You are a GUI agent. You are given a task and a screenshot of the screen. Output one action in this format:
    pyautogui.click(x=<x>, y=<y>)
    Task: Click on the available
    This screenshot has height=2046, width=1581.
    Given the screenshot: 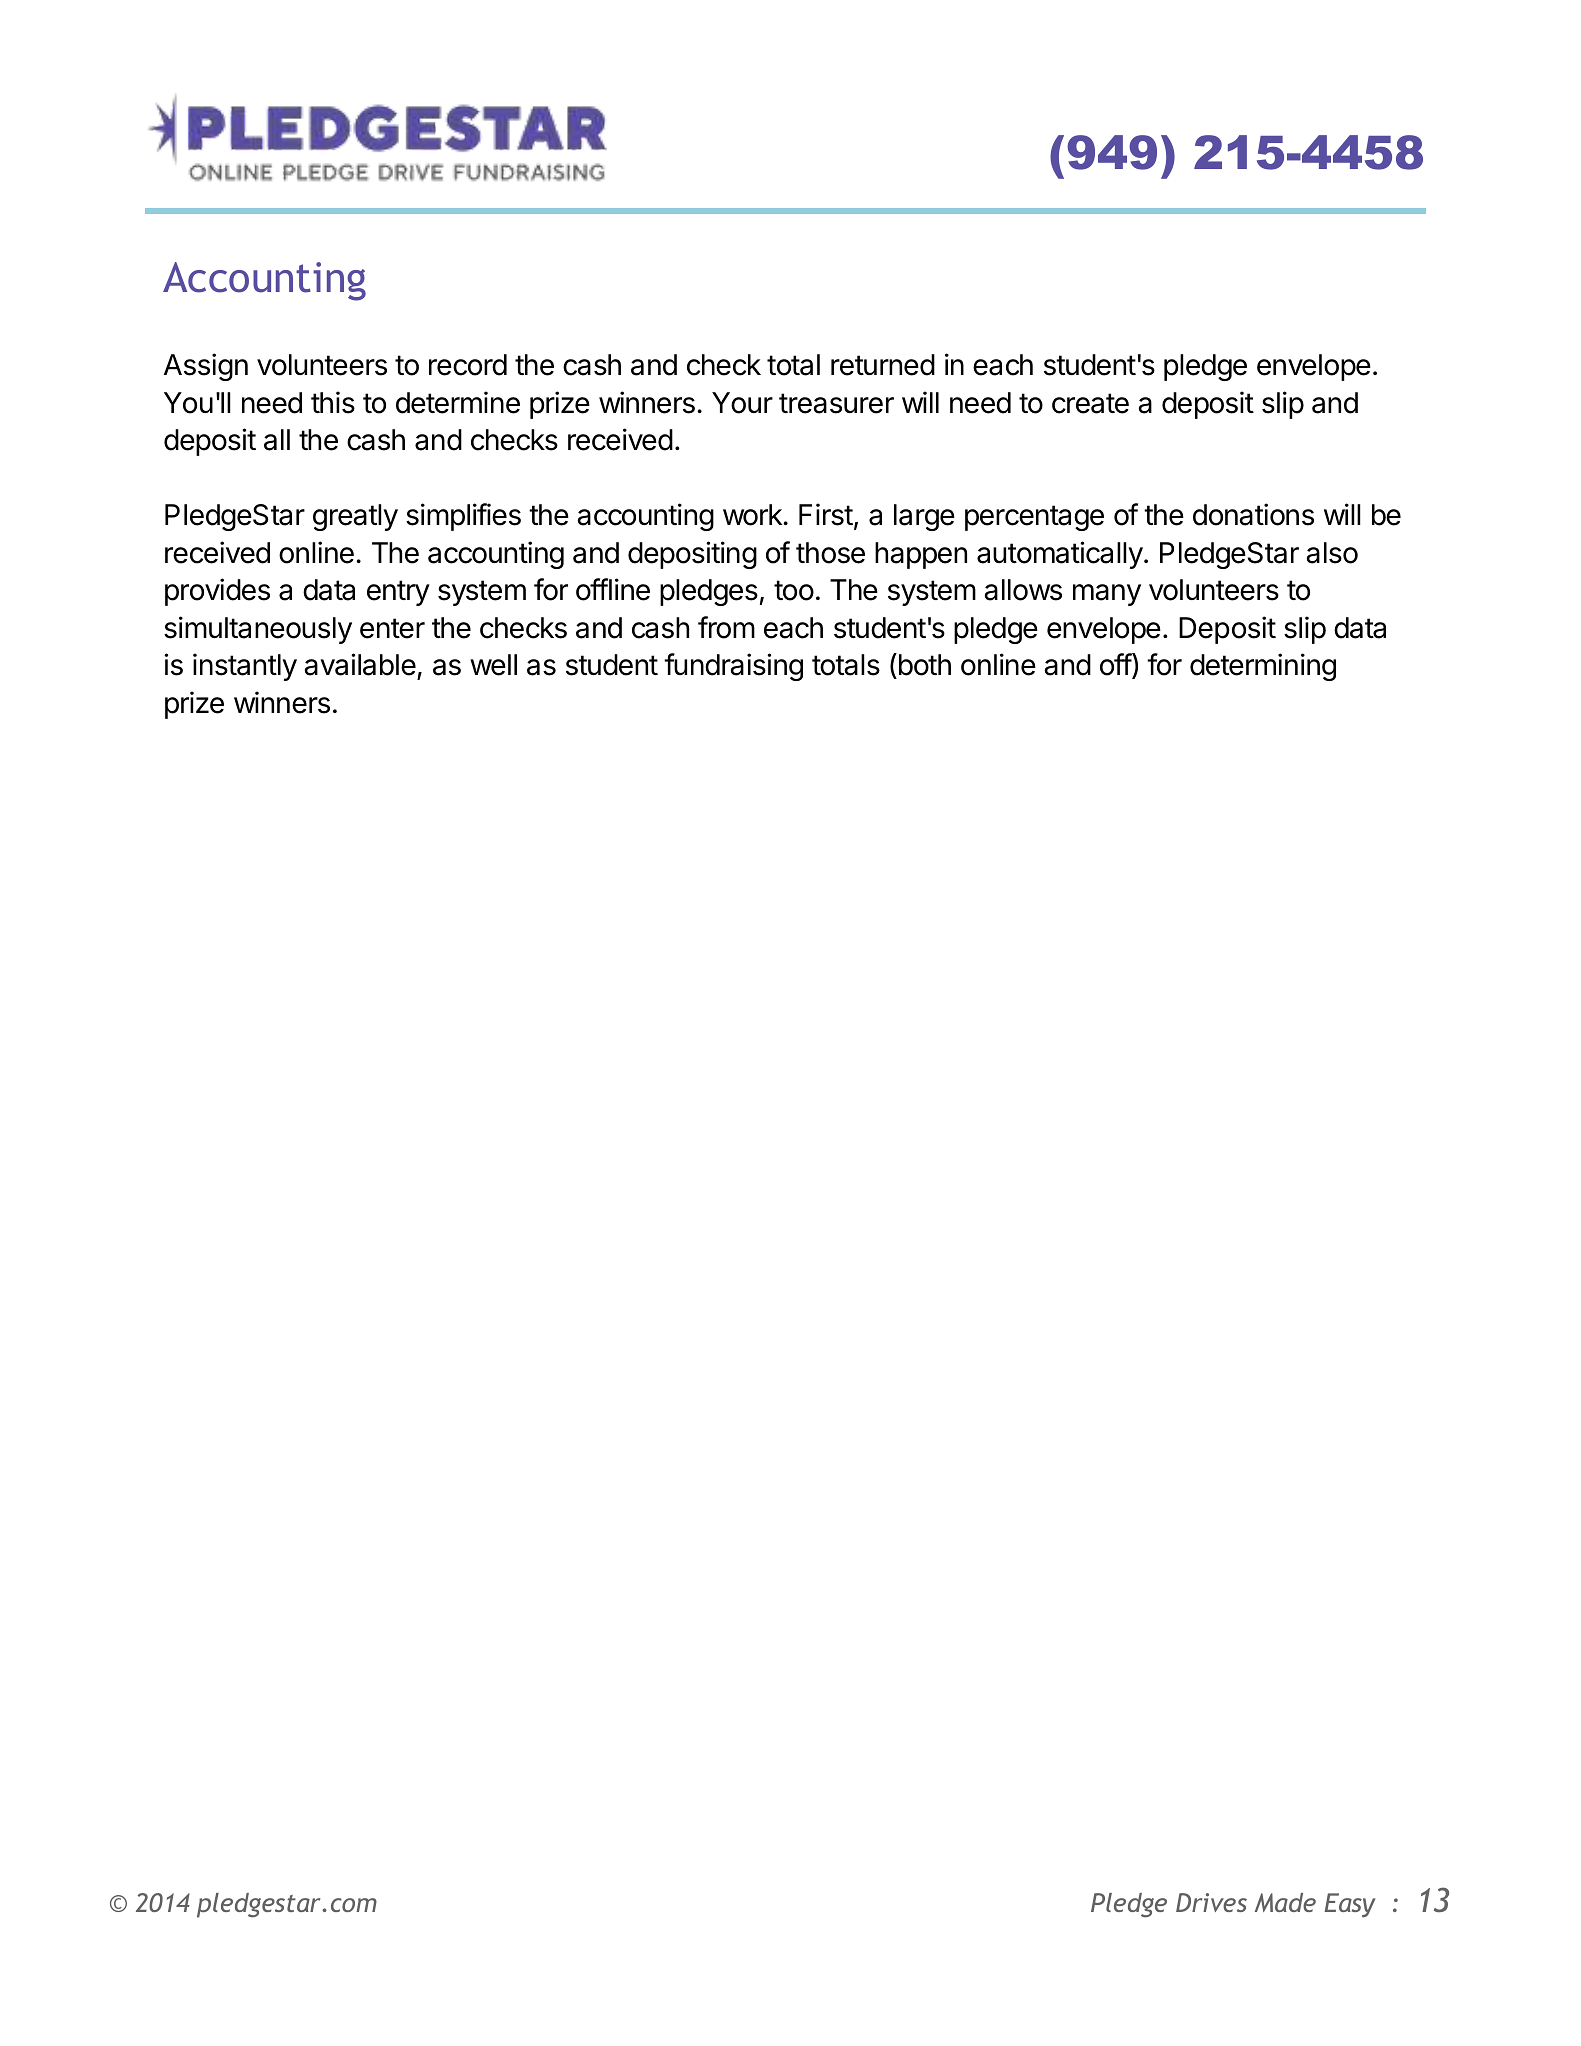 What is the action you would take?
    pyautogui.click(x=360, y=664)
